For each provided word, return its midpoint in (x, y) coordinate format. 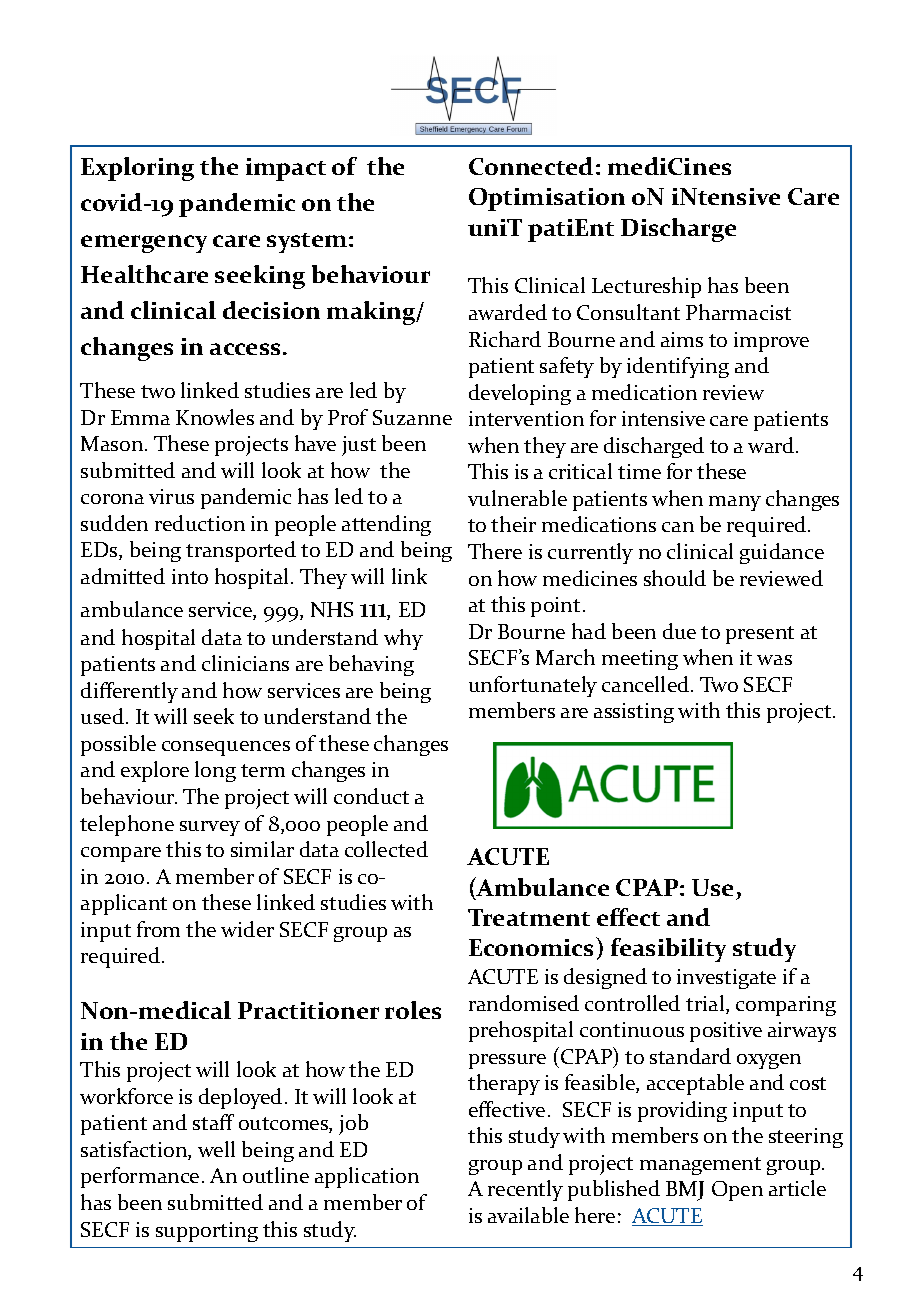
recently (525, 1190)
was (774, 660)
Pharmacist (738, 312)
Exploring (137, 169)
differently (129, 692)
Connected (531, 166)
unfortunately (533, 686)
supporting (207, 1232)
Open (737, 1191)
